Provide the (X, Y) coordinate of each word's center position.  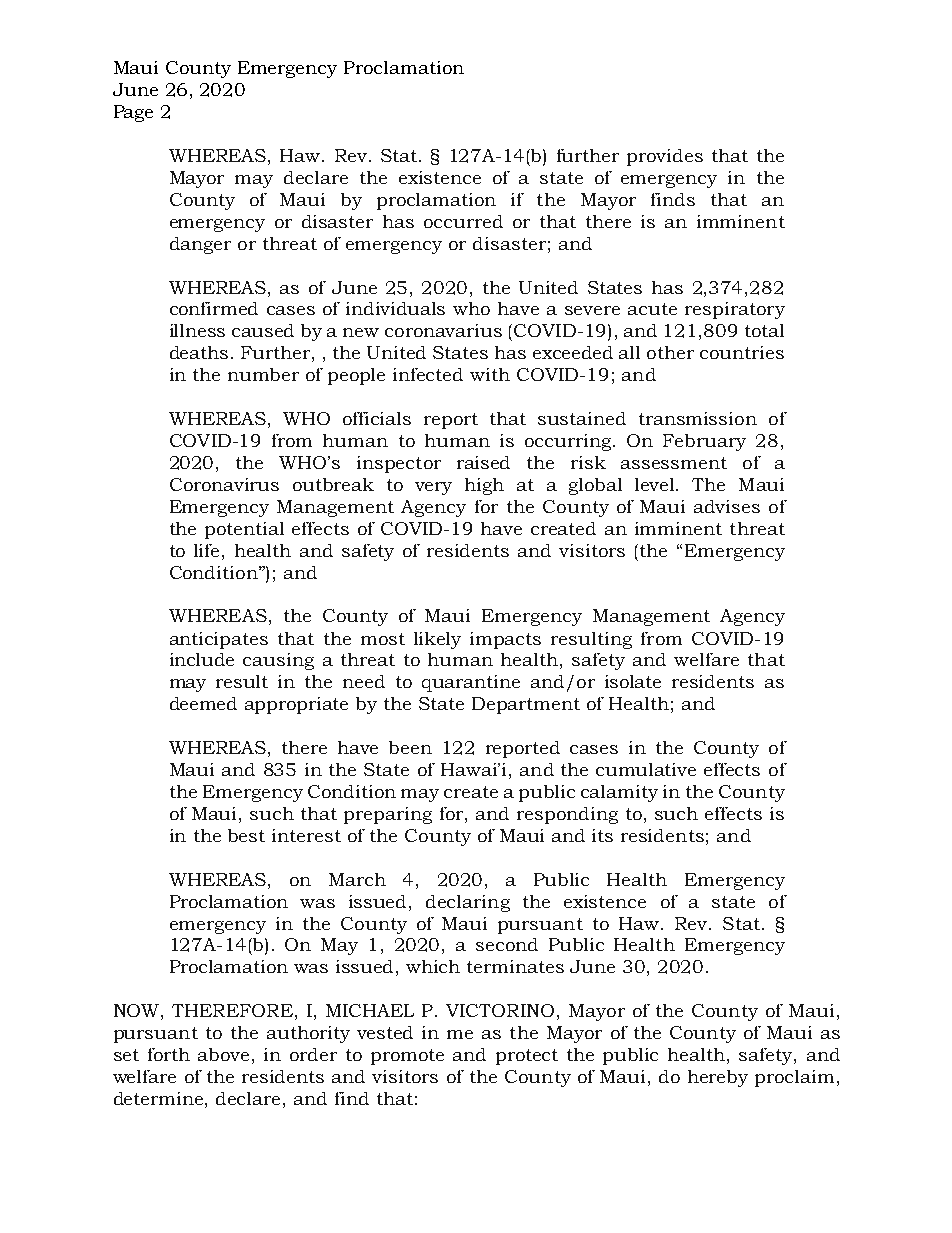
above (223, 1054)
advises (727, 506)
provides (665, 157)
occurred (463, 221)
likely (437, 640)
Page (133, 113)
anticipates (219, 640)
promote (407, 1057)
